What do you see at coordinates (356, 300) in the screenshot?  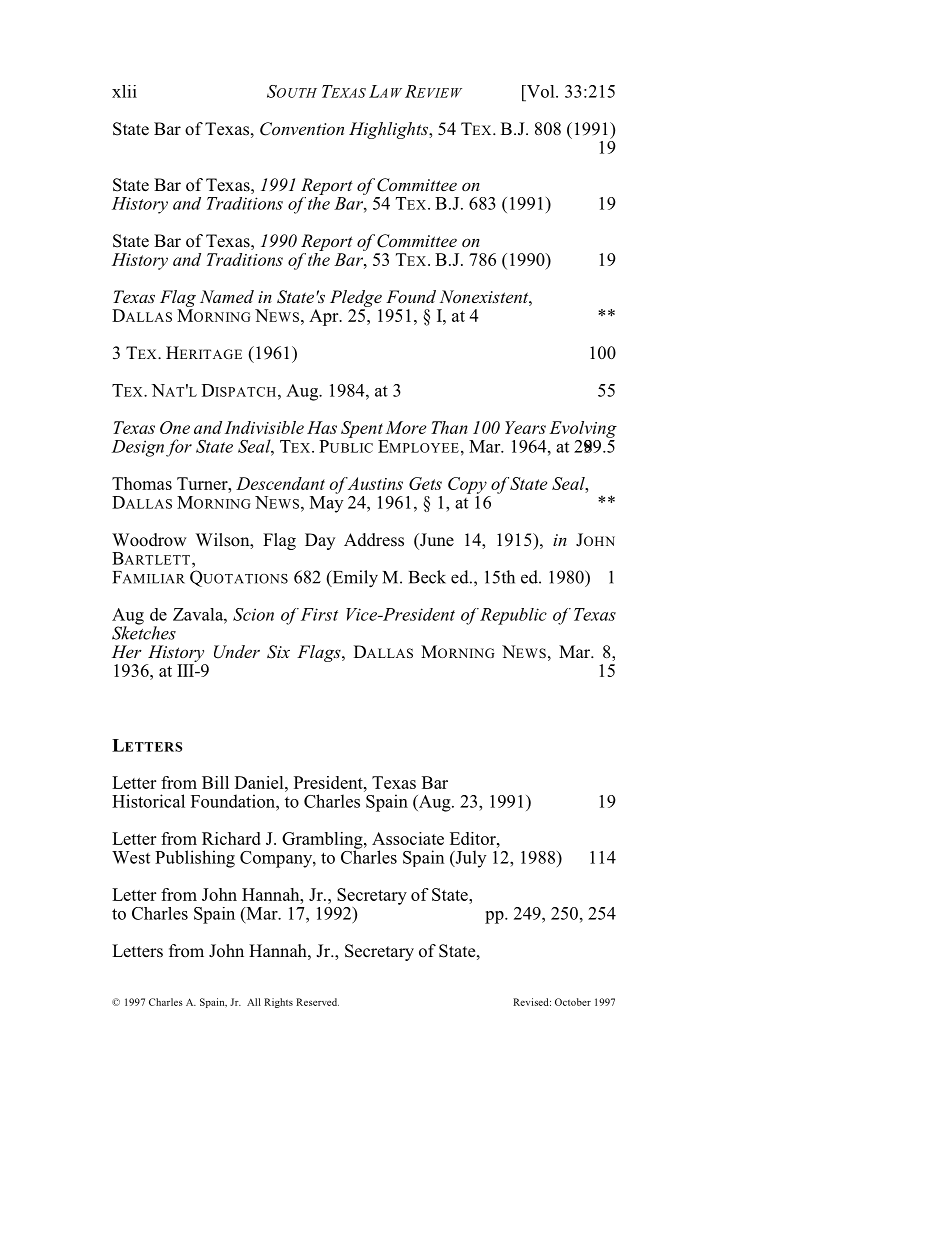 I see `Pledge` at bounding box center [356, 300].
